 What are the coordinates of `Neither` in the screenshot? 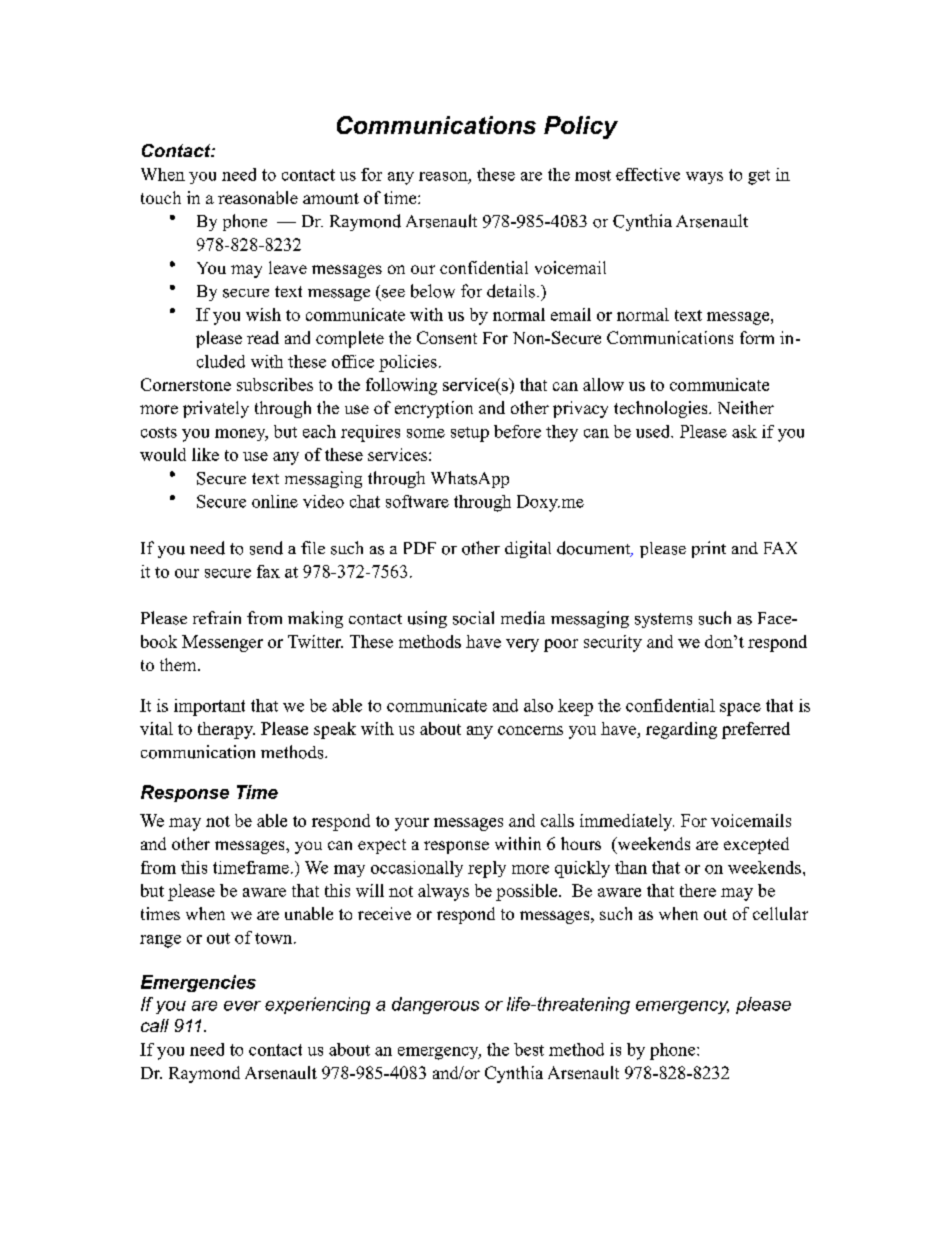 It's located at (746, 407).
